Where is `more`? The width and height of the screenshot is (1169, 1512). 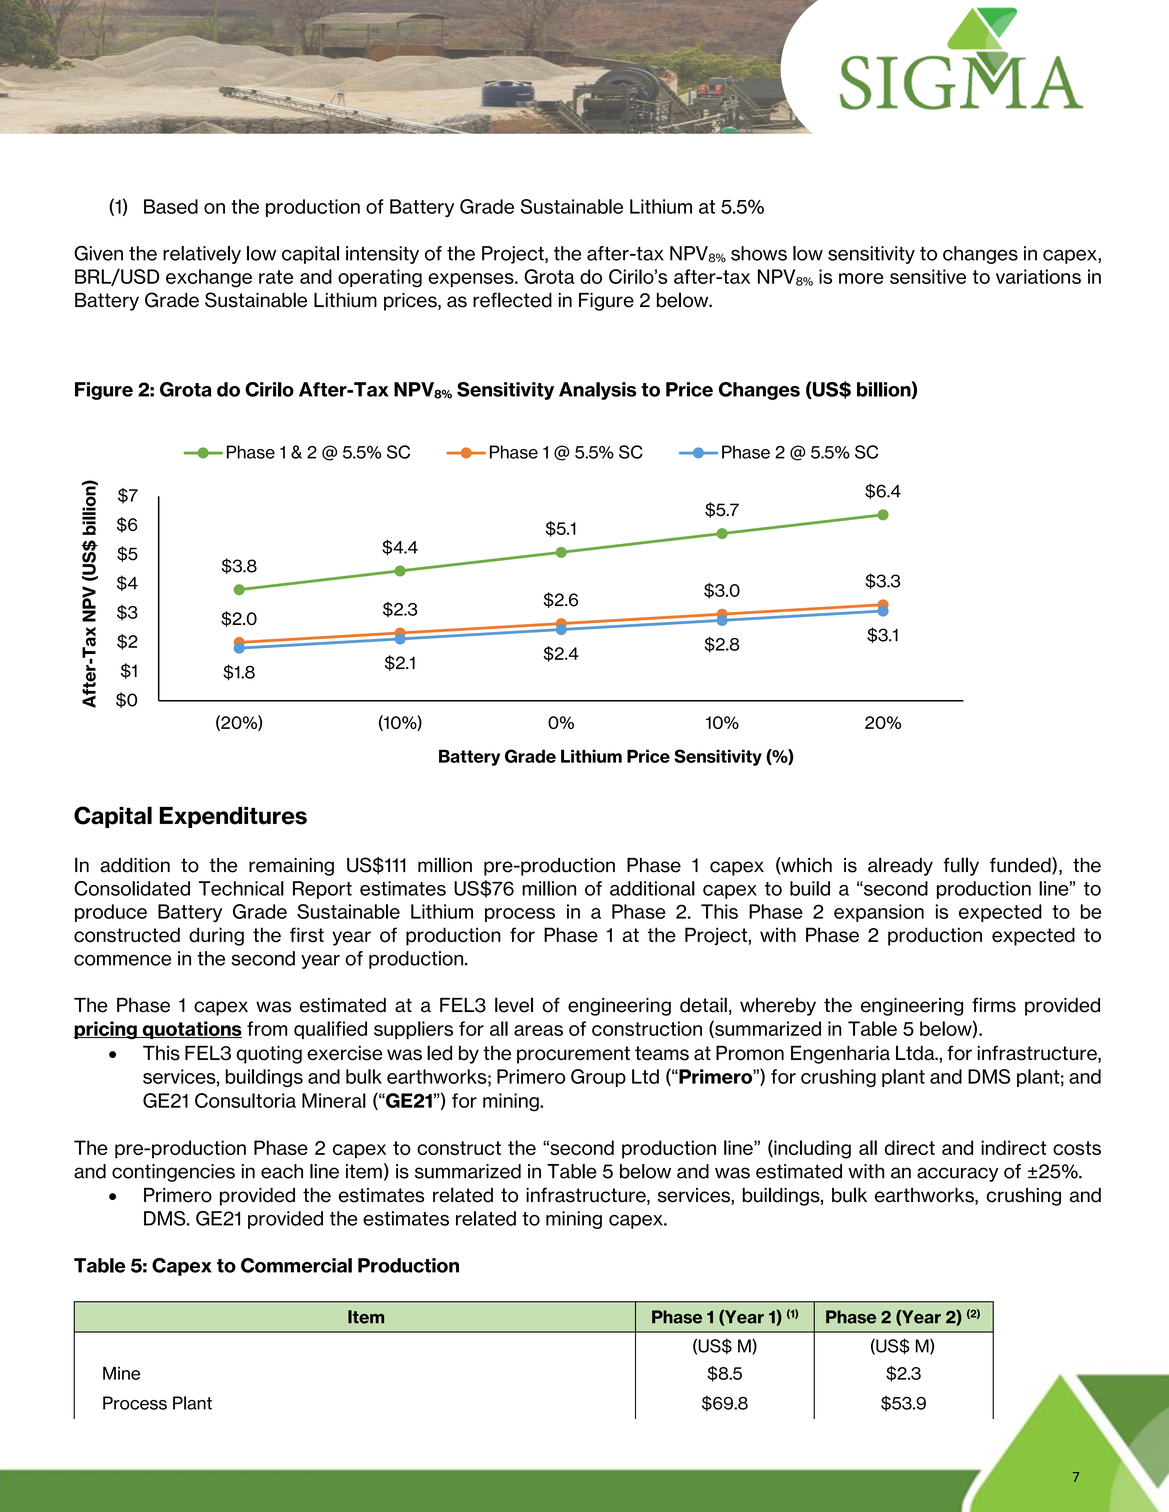
more is located at coordinates (861, 278).
